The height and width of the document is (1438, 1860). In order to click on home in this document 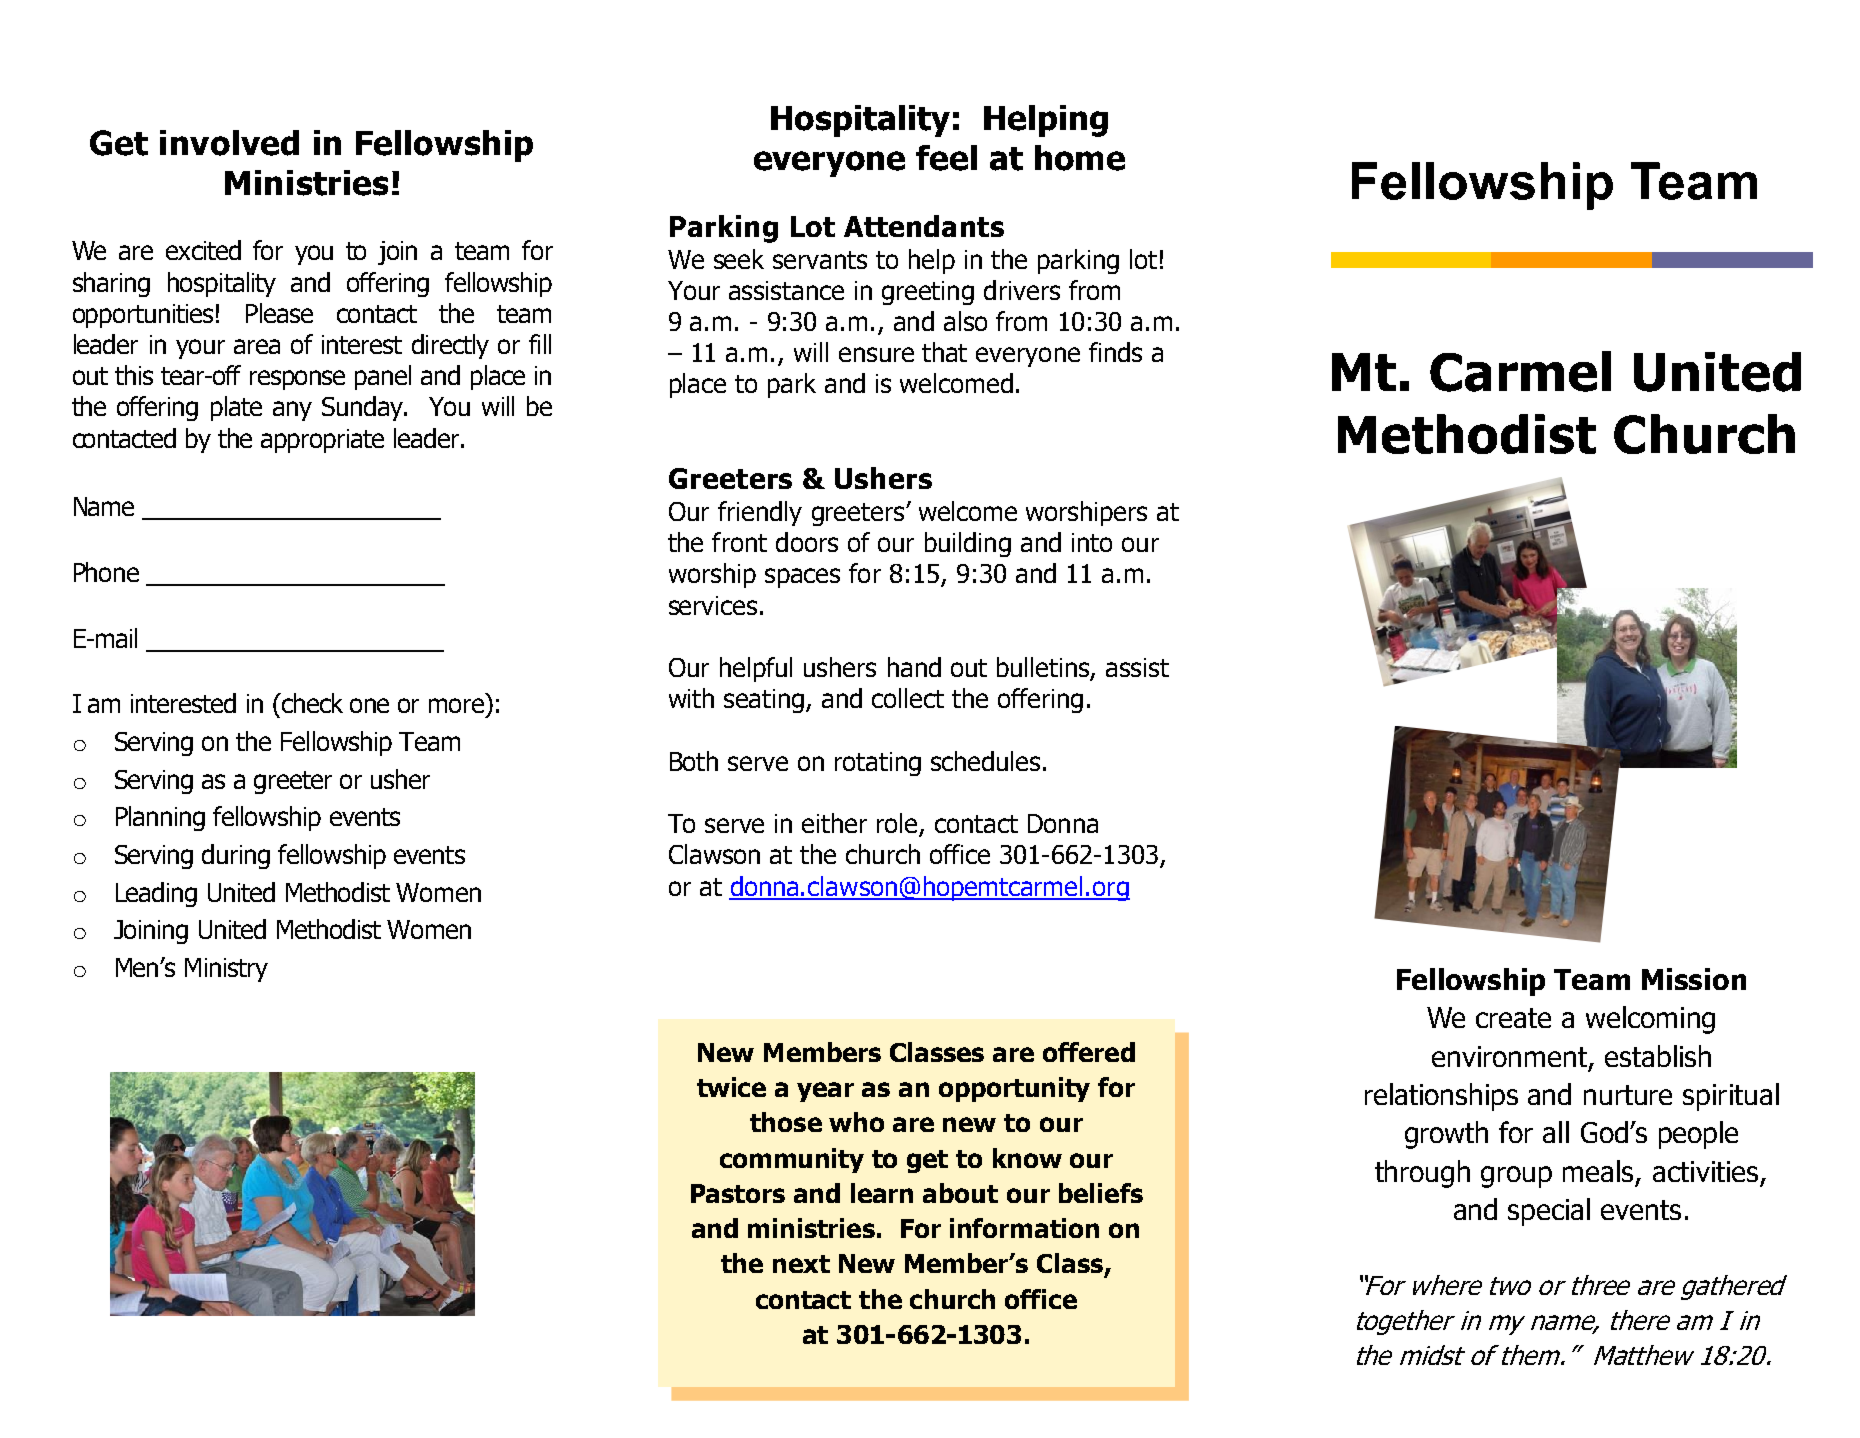, I will do `click(1080, 158)`.
